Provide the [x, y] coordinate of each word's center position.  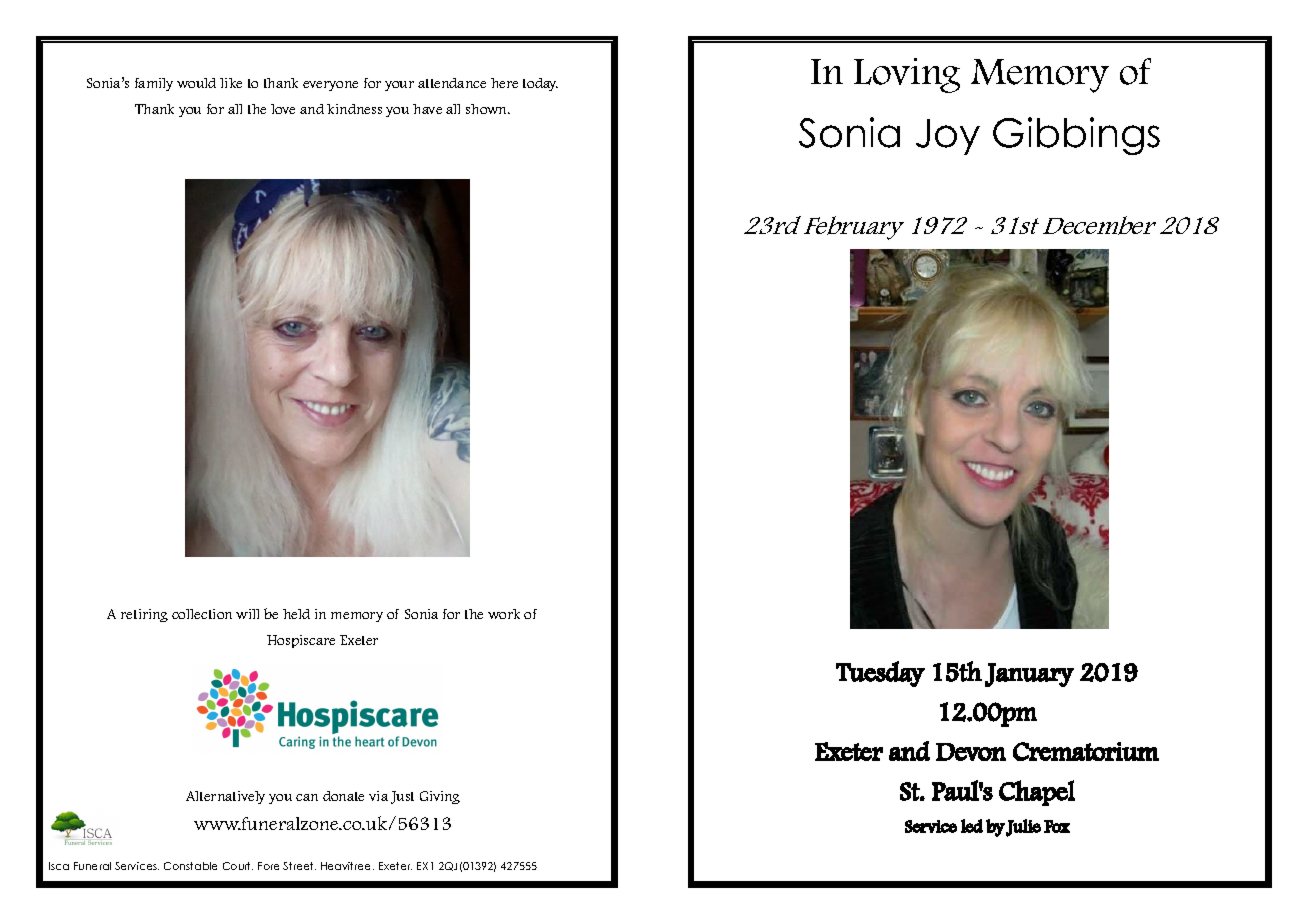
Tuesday [880, 674]
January [1029, 675]
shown [488, 109]
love [283, 109]
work [504, 614]
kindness [354, 109]
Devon [971, 752]
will [247, 614]
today [540, 84]
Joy [948, 137]
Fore [268, 866]
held [296, 614]
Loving [907, 75]
